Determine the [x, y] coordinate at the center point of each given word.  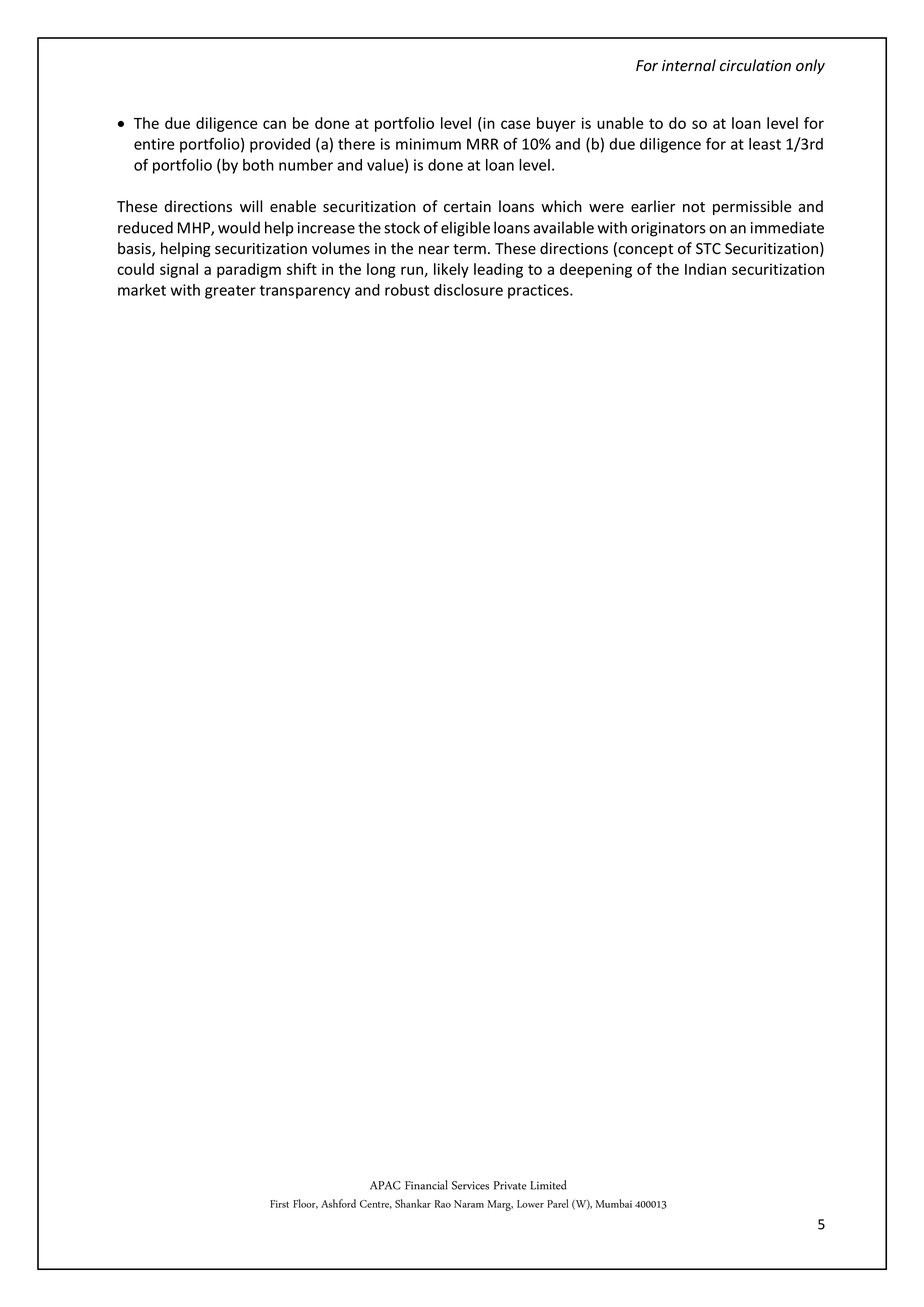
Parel [557, 1203]
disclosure [468, 290]
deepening [596, 270]
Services [470, 1185]
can [274, 124]
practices [539, 291]
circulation [755, 65]
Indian [705, 269]
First [279, 1204]
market [142, 290]
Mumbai [614, 1203]
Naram [469, 1204]
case [515, 124]
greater [230, 292]
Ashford [338, 1203]
